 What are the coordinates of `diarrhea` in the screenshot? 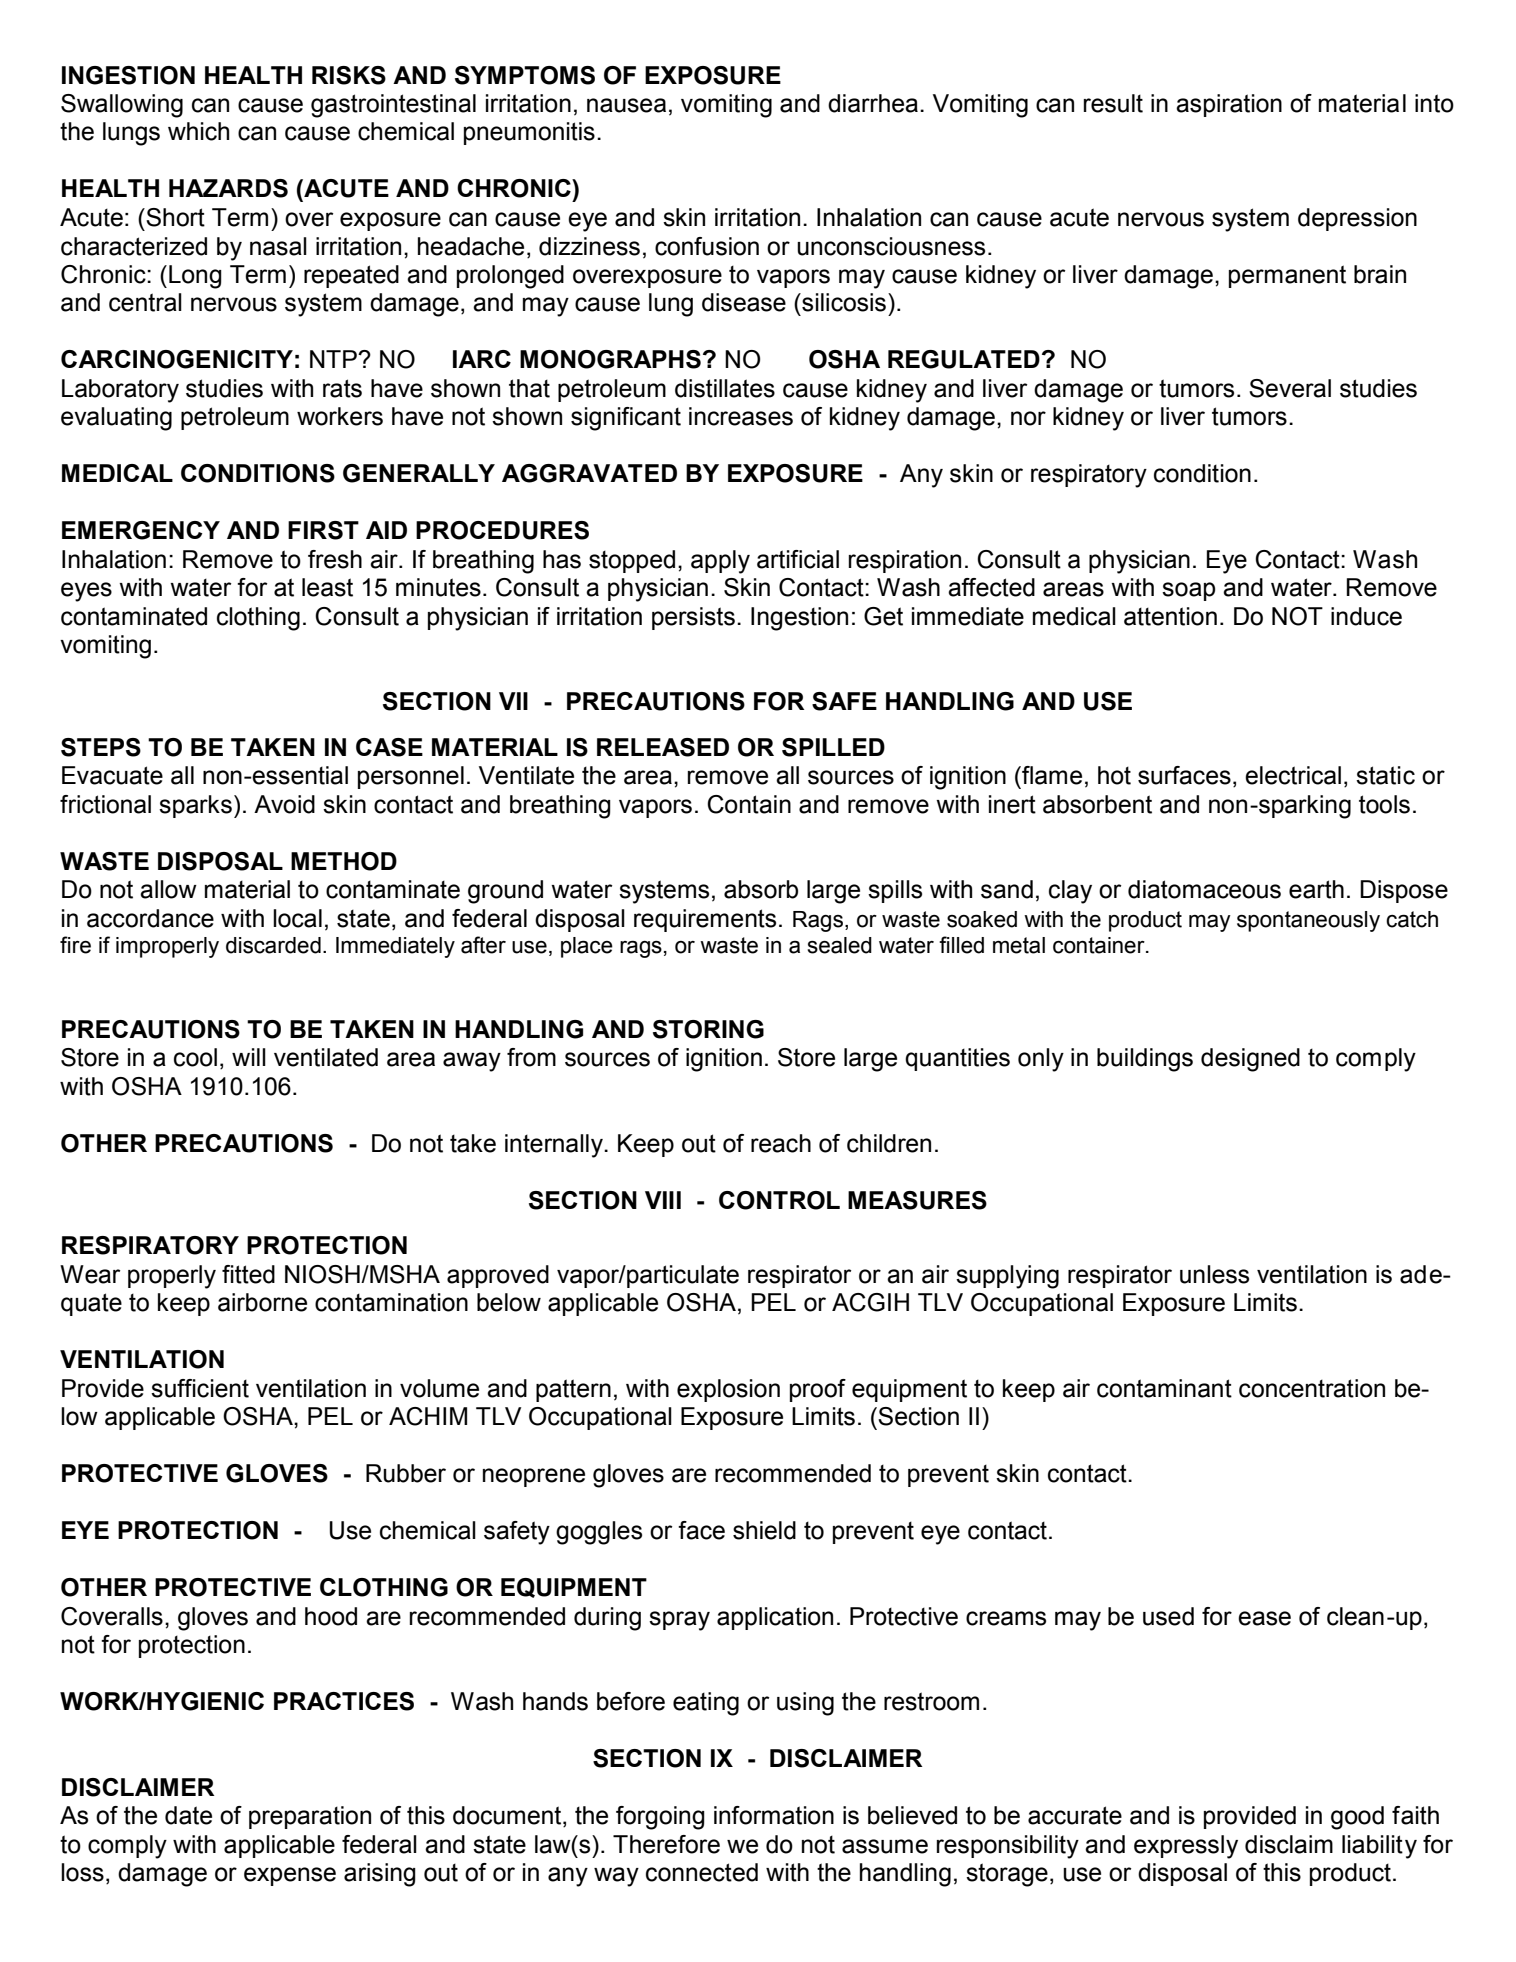 It's located at (873, 103).
